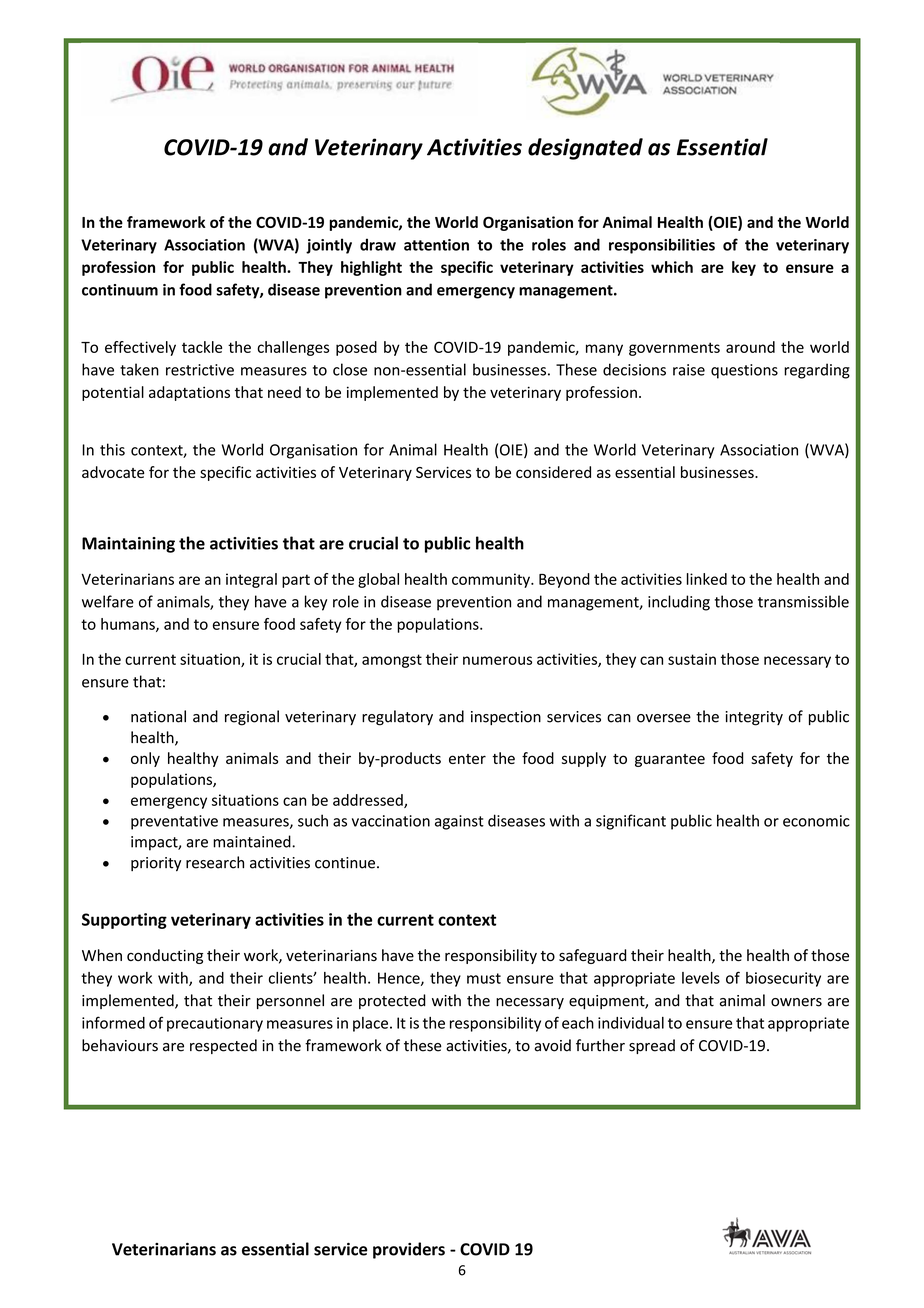 This screenshot has width=924, height=1308. I want to click on continuum, so click(120, 290).
